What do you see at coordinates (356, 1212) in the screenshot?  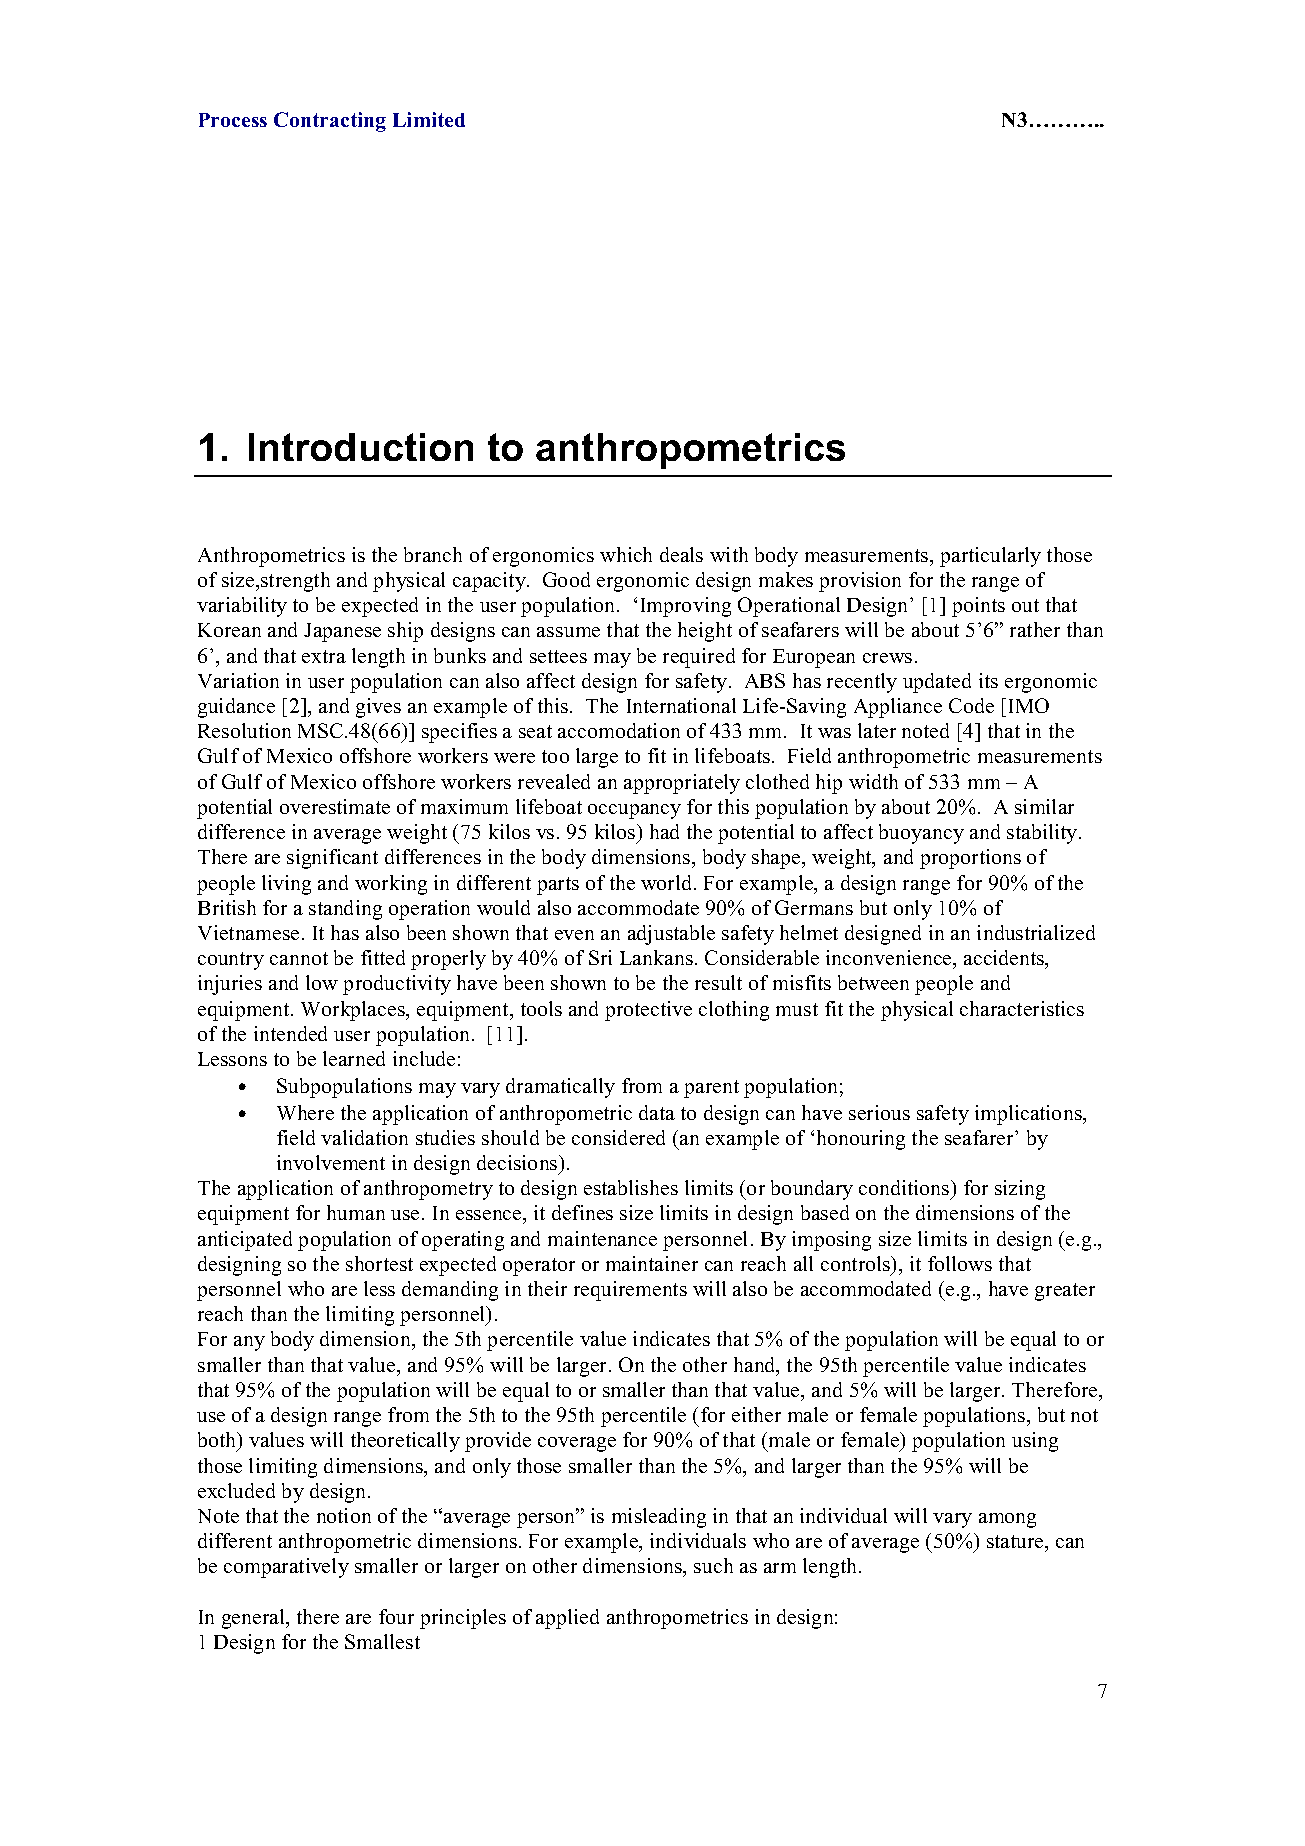 I see `human` at bounding box center [356, 1212].
